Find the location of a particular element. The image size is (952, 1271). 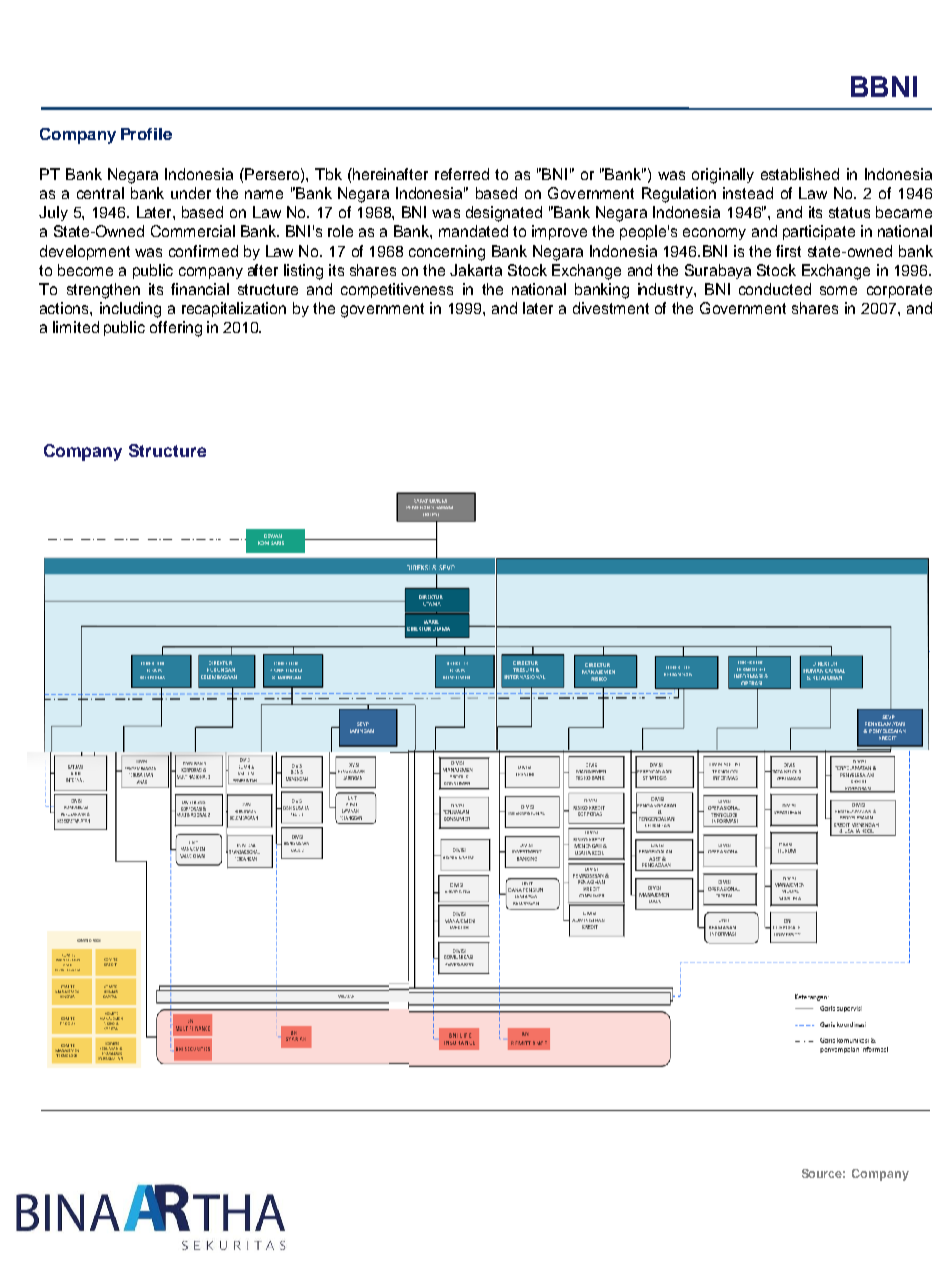

Profile is located at coordinates (146, 134).
